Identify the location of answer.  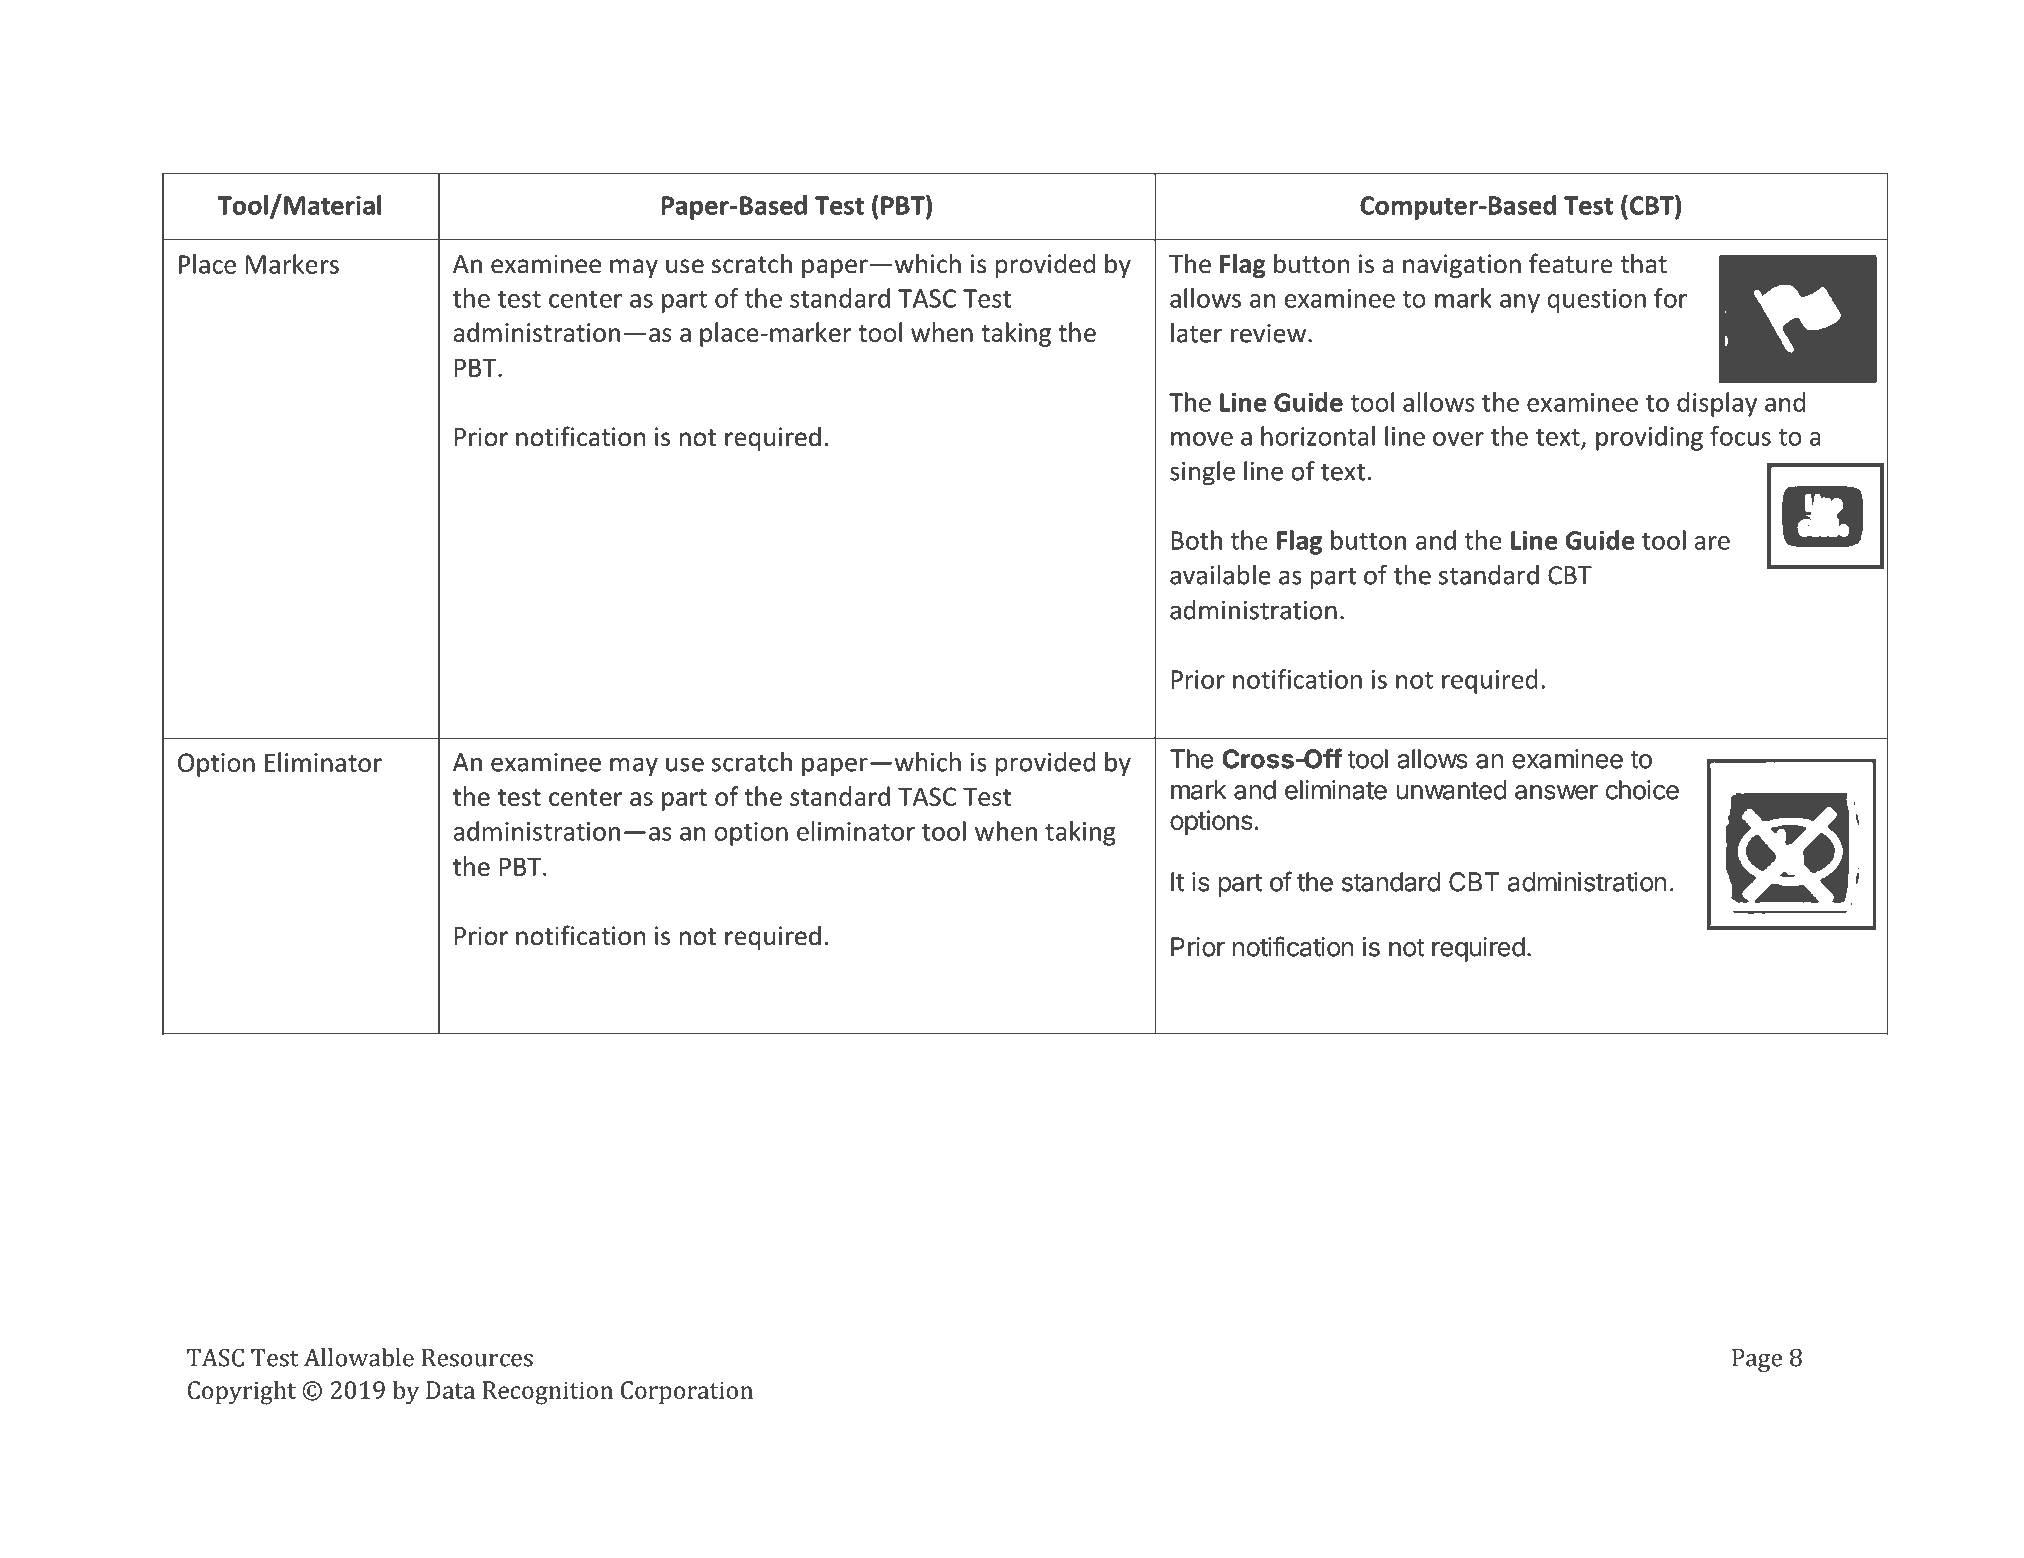
(1556, 792).
